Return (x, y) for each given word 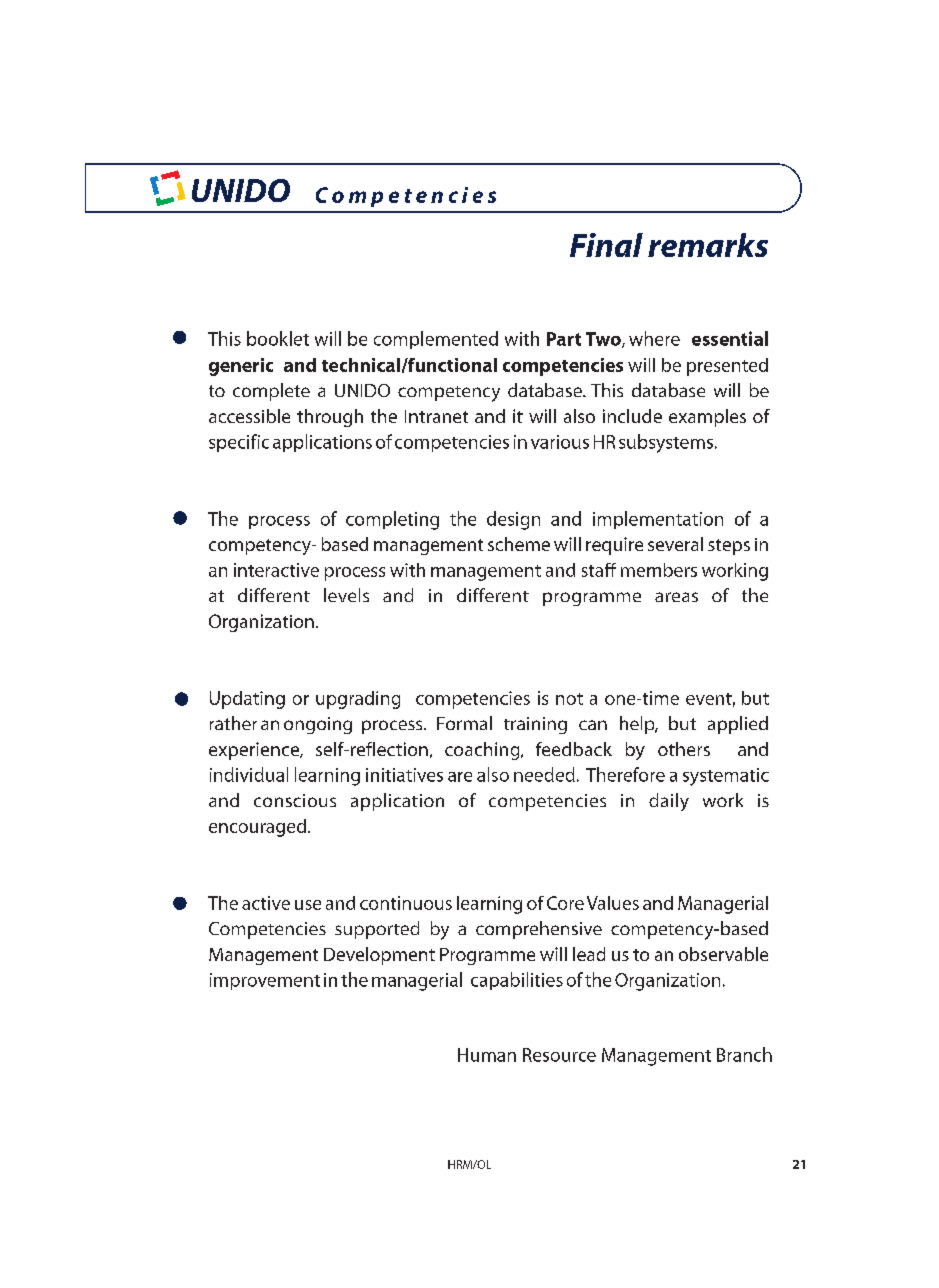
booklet (278, 338)
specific (239, 443)
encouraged (257, 828)
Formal (464, 723)
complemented (436, 340)
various (560, 442)
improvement (265, 981)
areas (676, 597)
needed (544, 774)
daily (669, 802)
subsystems (666, 443)
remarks (708, 245)
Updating (247, 700)
